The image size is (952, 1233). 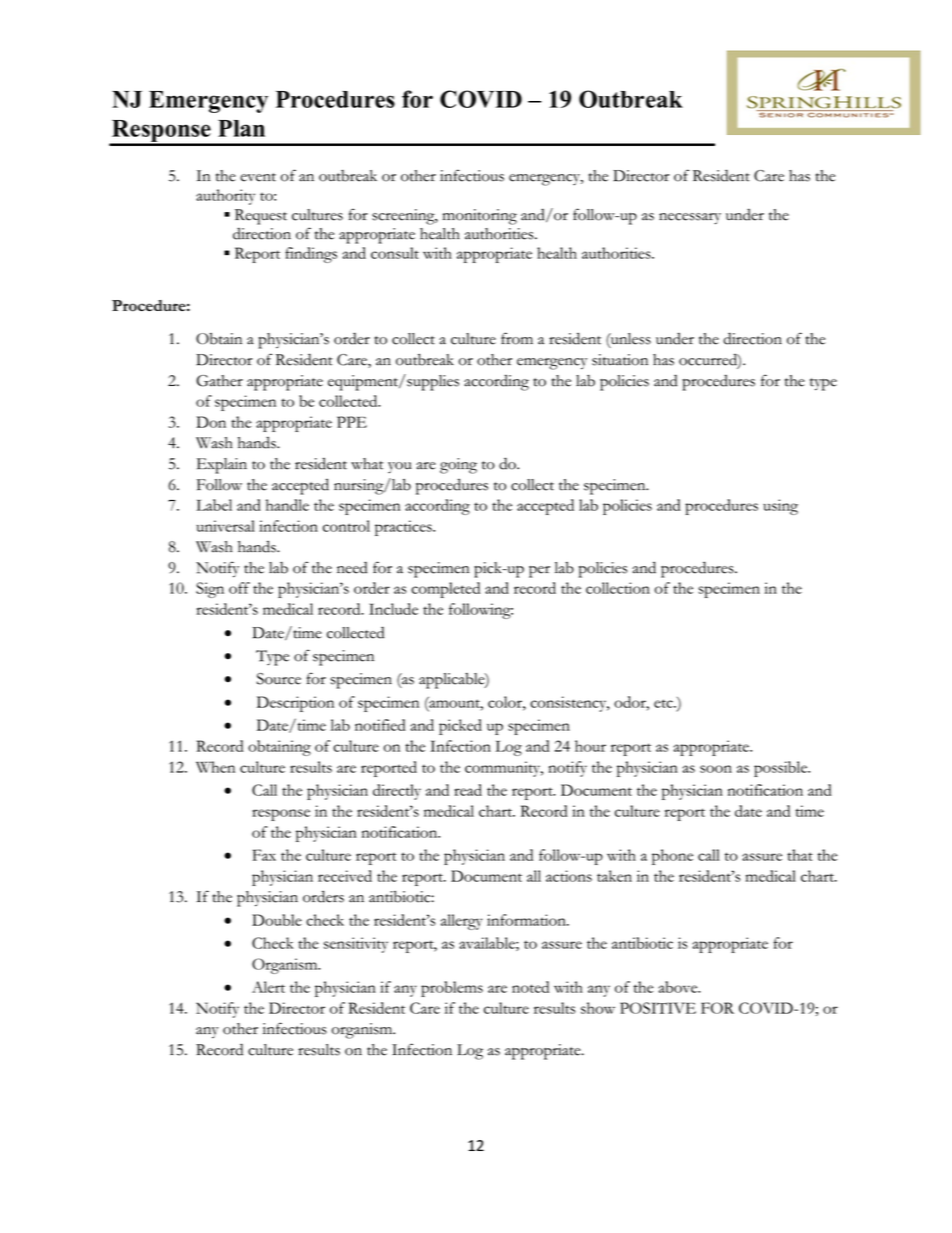 I want to click on necessary, so click(x=690, y=219).
